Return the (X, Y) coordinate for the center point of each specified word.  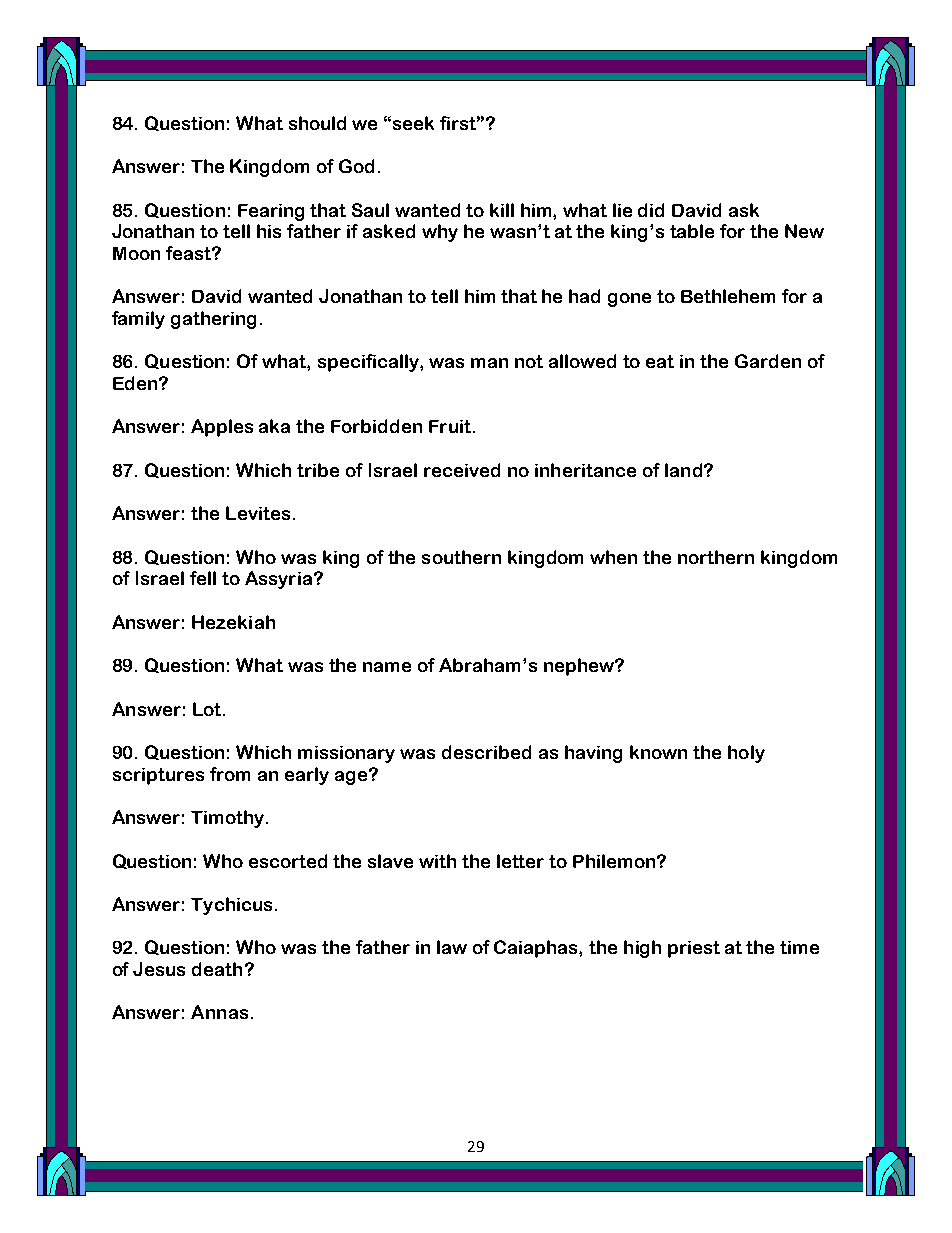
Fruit (450, 426)
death (217, 969)
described (486, 752)
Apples (222, 428)
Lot (208, 709)
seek (413, 123)
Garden (768, 361)
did (651, 210)
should (317, 123)
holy (746, 754)
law (452, 947)
